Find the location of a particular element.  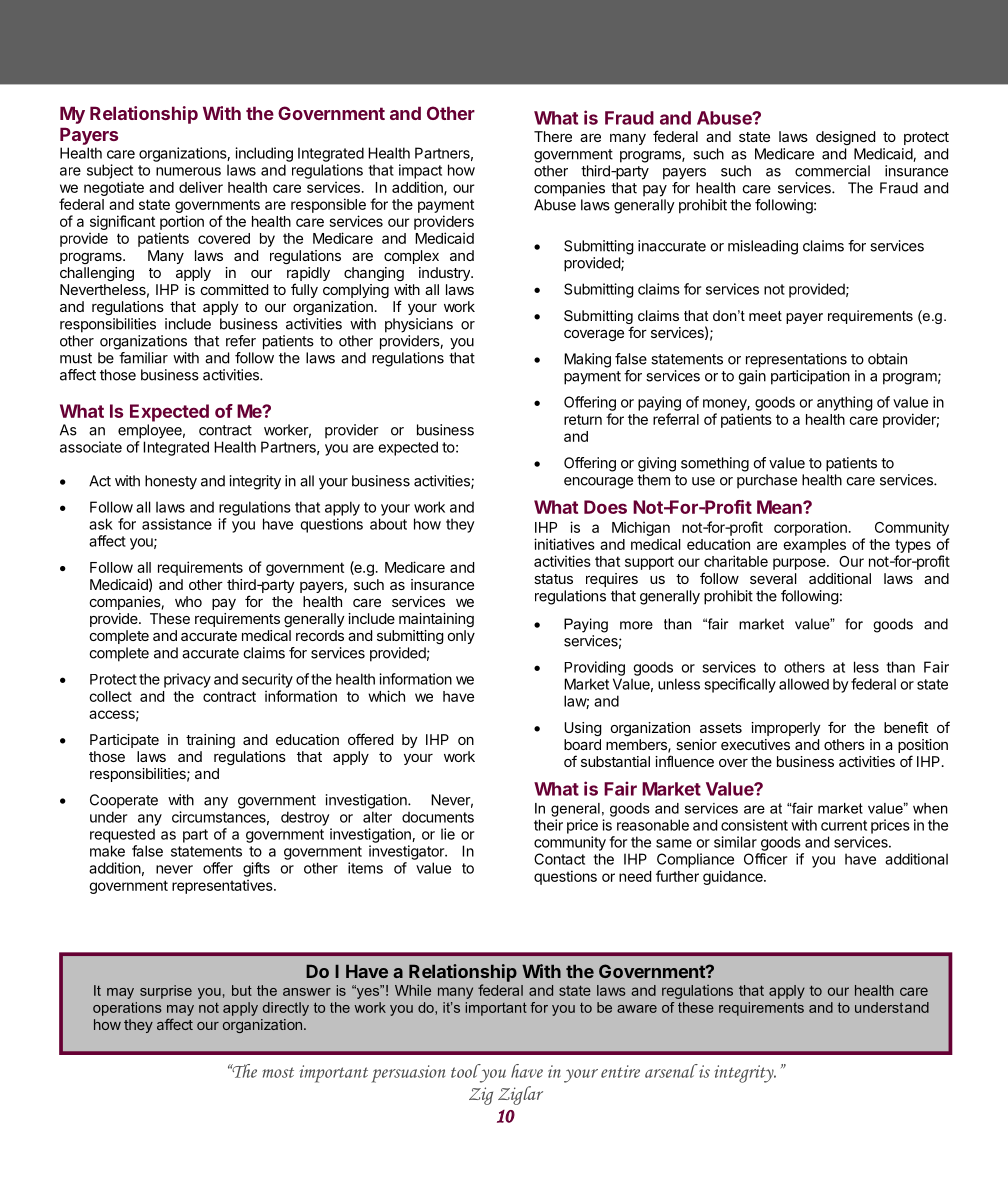

There is located at coordinates (553, 136).
